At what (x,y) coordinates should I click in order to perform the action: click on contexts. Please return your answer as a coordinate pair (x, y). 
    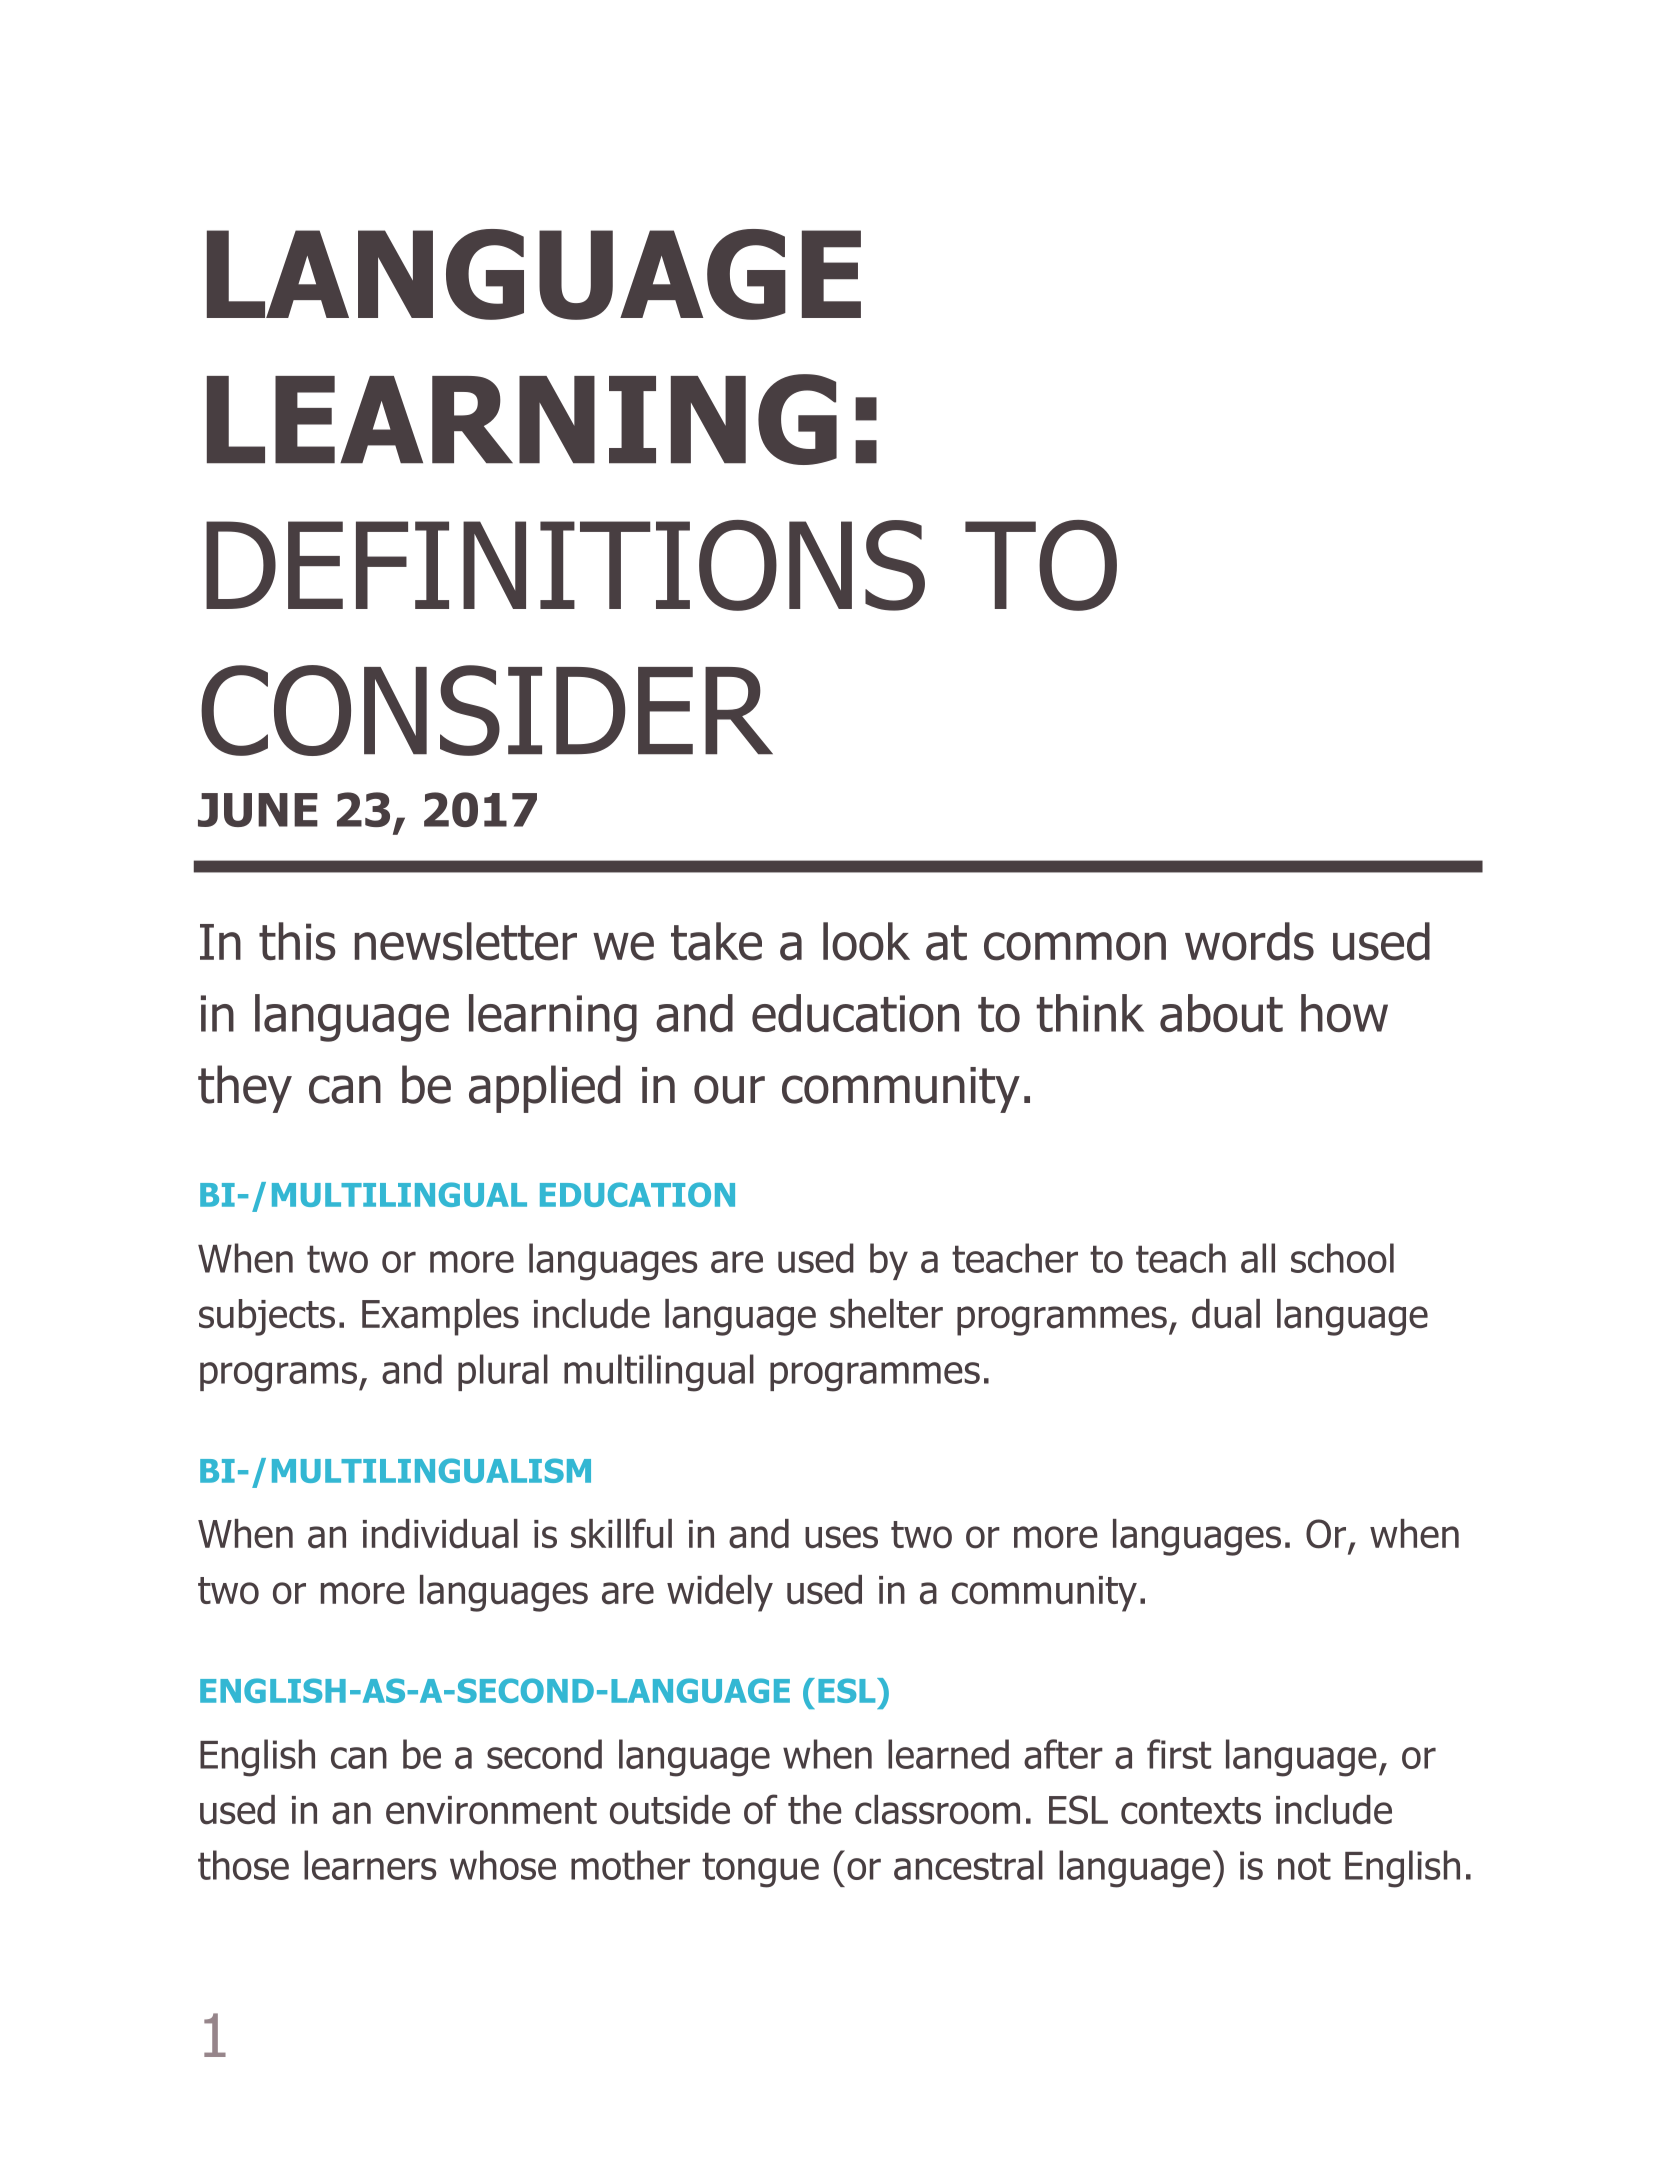
    Looking at the image, I should click on (1191, 1811).
